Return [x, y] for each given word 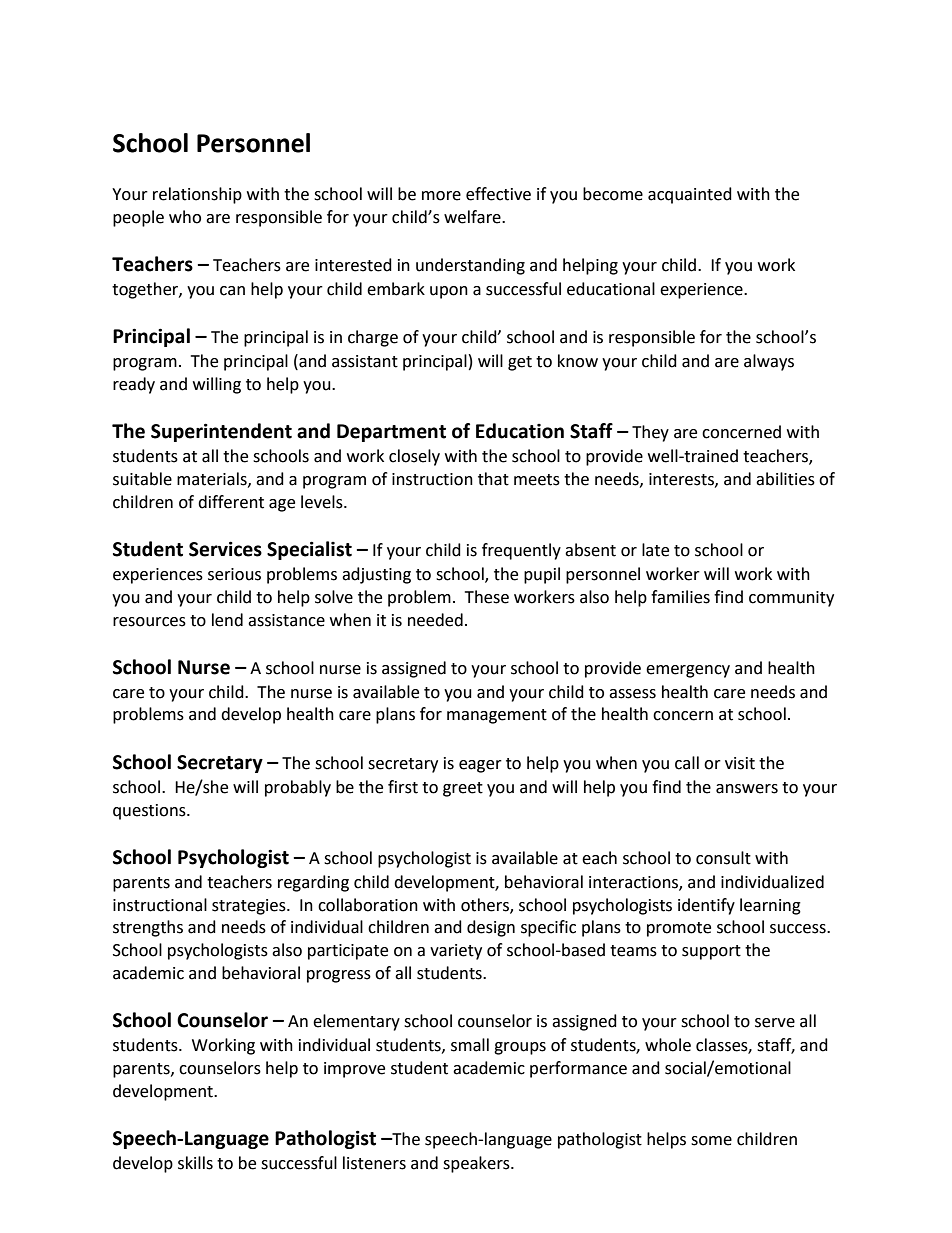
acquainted [690, 195]
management [497, 716]
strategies [250, 907]
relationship [197, 195]
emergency [688, 671]
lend [227, 620]
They [650, 433]
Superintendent [221, 432]
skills [195, 1163]
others [486, 905]
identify [706, 906]
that [493, 479]
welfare [473, 217]
